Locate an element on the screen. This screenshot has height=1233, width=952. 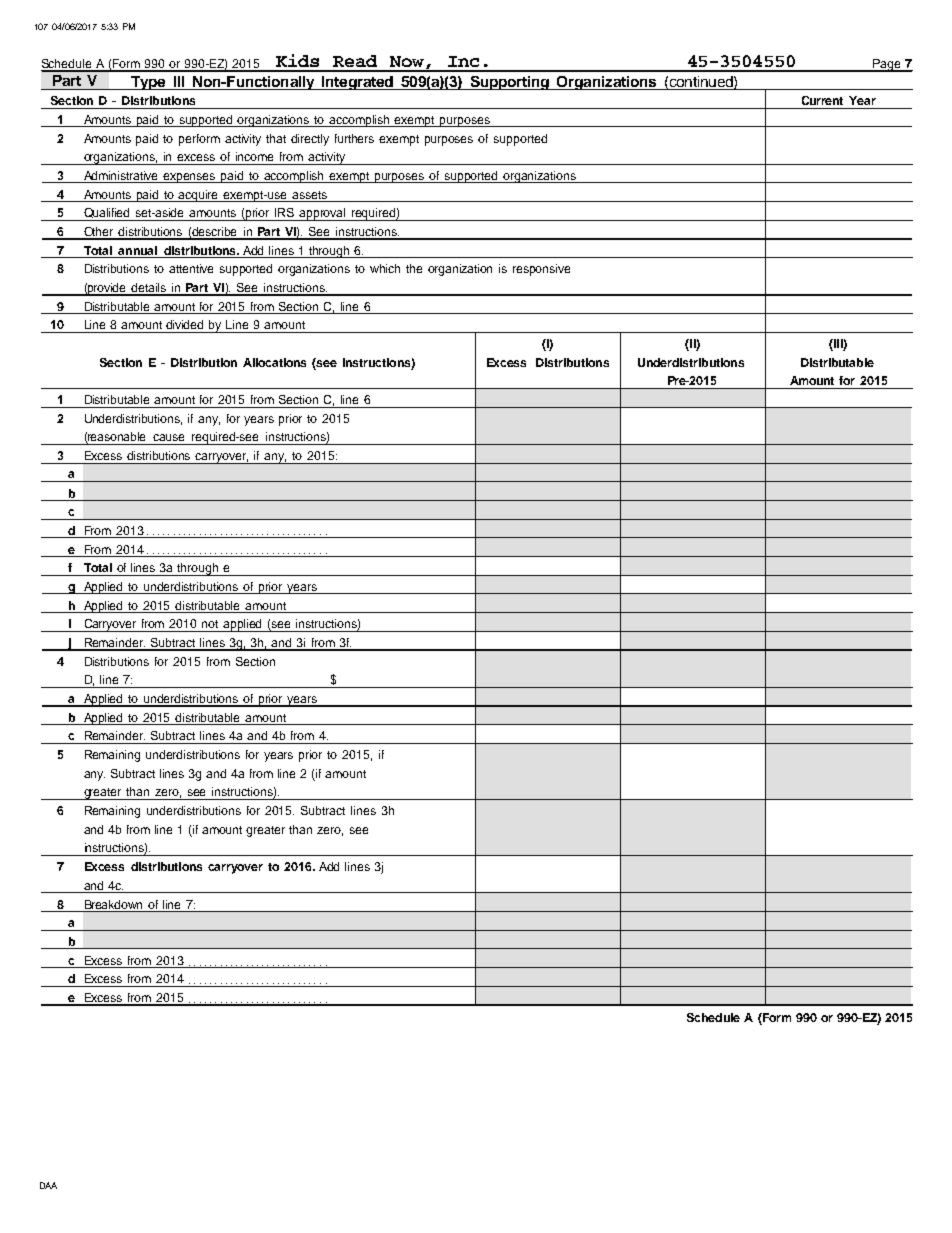
cause is located at coordinates (168, 437).
